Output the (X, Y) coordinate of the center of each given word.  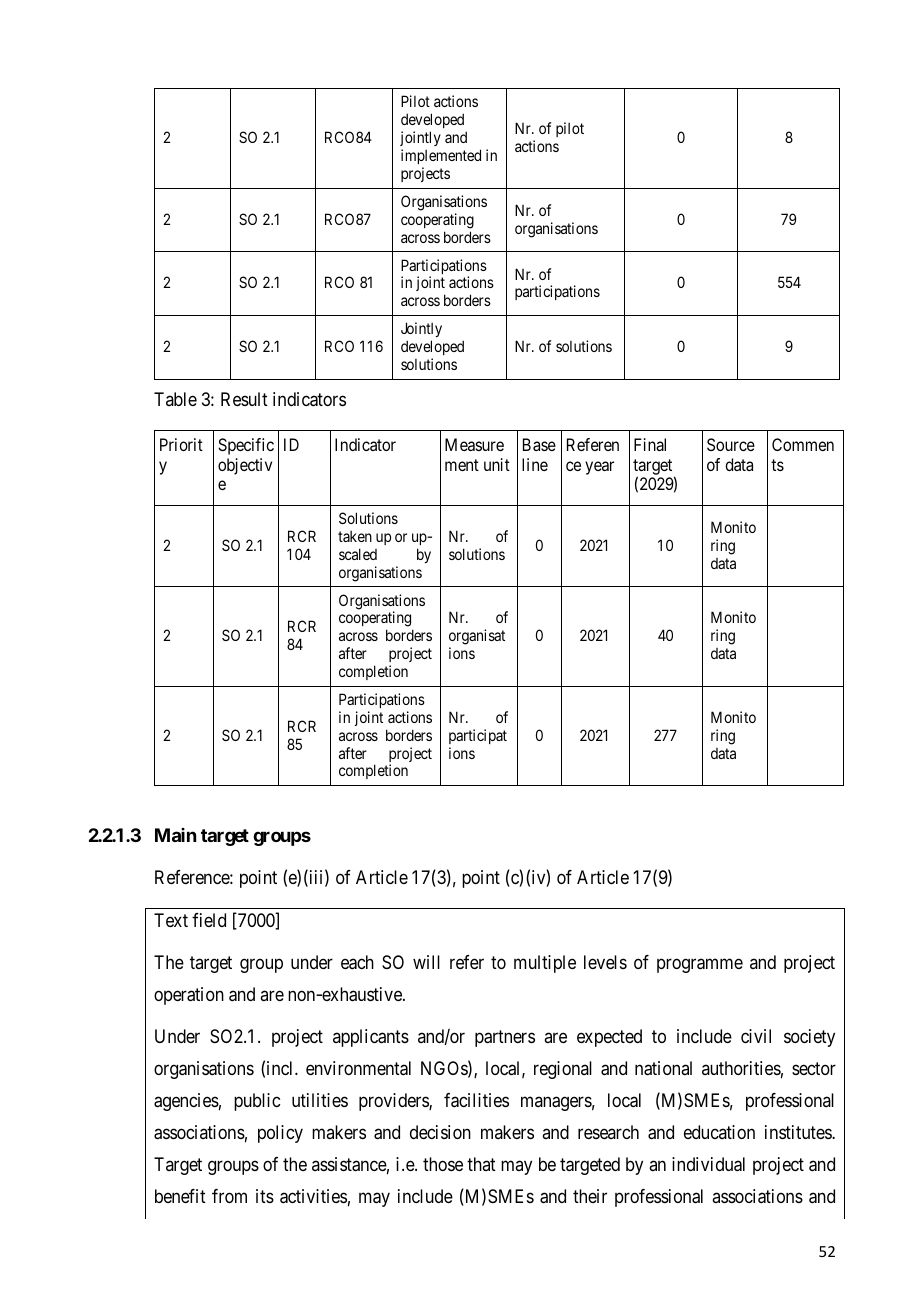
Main (175, 835)
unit (497, 464)
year (599, 468)
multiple (545, 964)
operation (189, 996)
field (209, 920)
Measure (474, 444)
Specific (246, 446)
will (426, 962)
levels (605, 962)
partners (505, 1038)
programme (700, 965)
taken (355, 536)
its (265, 1196)
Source (731, 444)
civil (756, 1036)
